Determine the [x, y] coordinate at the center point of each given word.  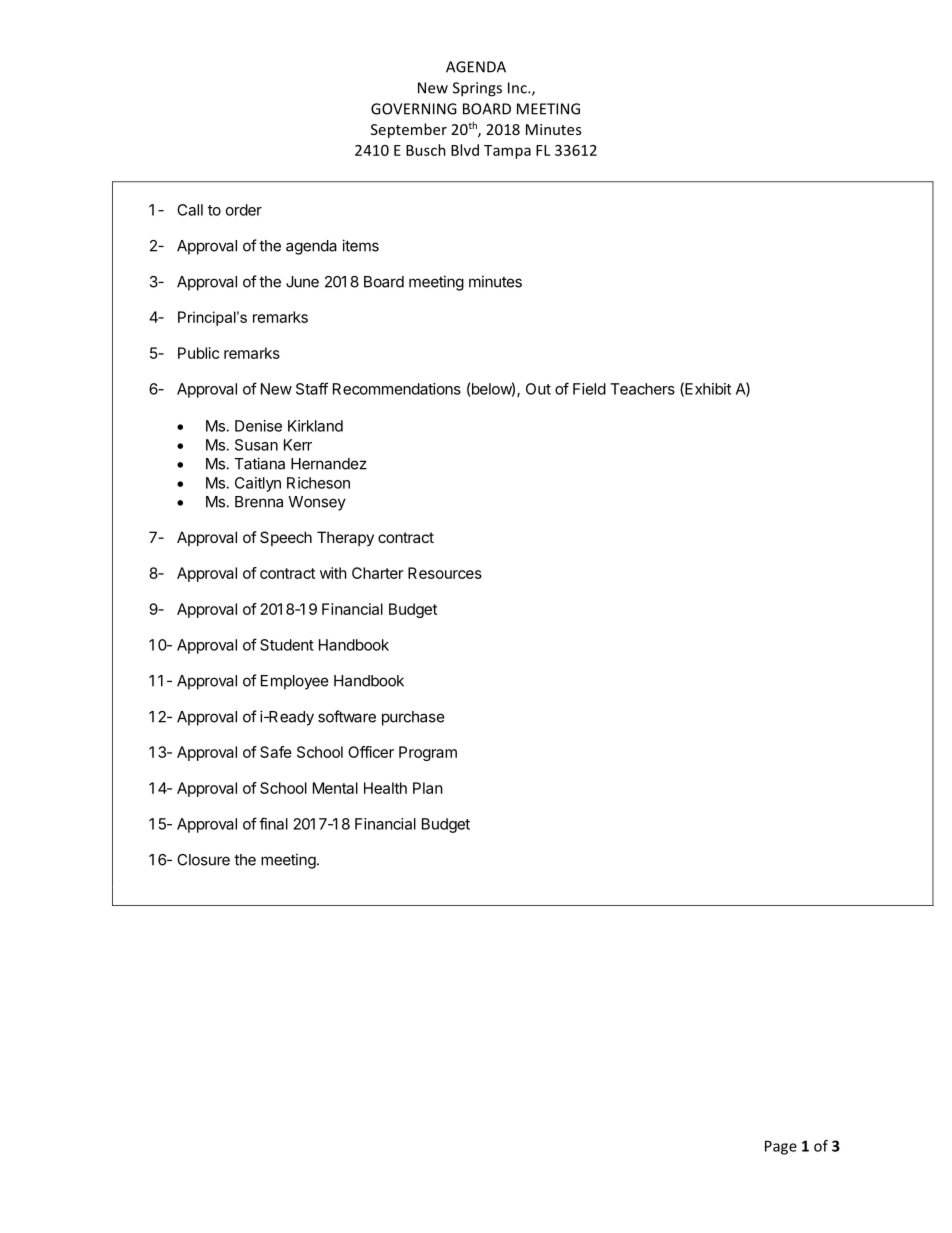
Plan [428, 788]
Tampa [507, 152]
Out [538, 389]
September [409, 130]
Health [385, 788]
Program [428, 753]
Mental [335, 788]
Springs [477, 89]
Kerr [298, 445]
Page [781, 1147]
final [273, 823]
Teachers [642, 389]
